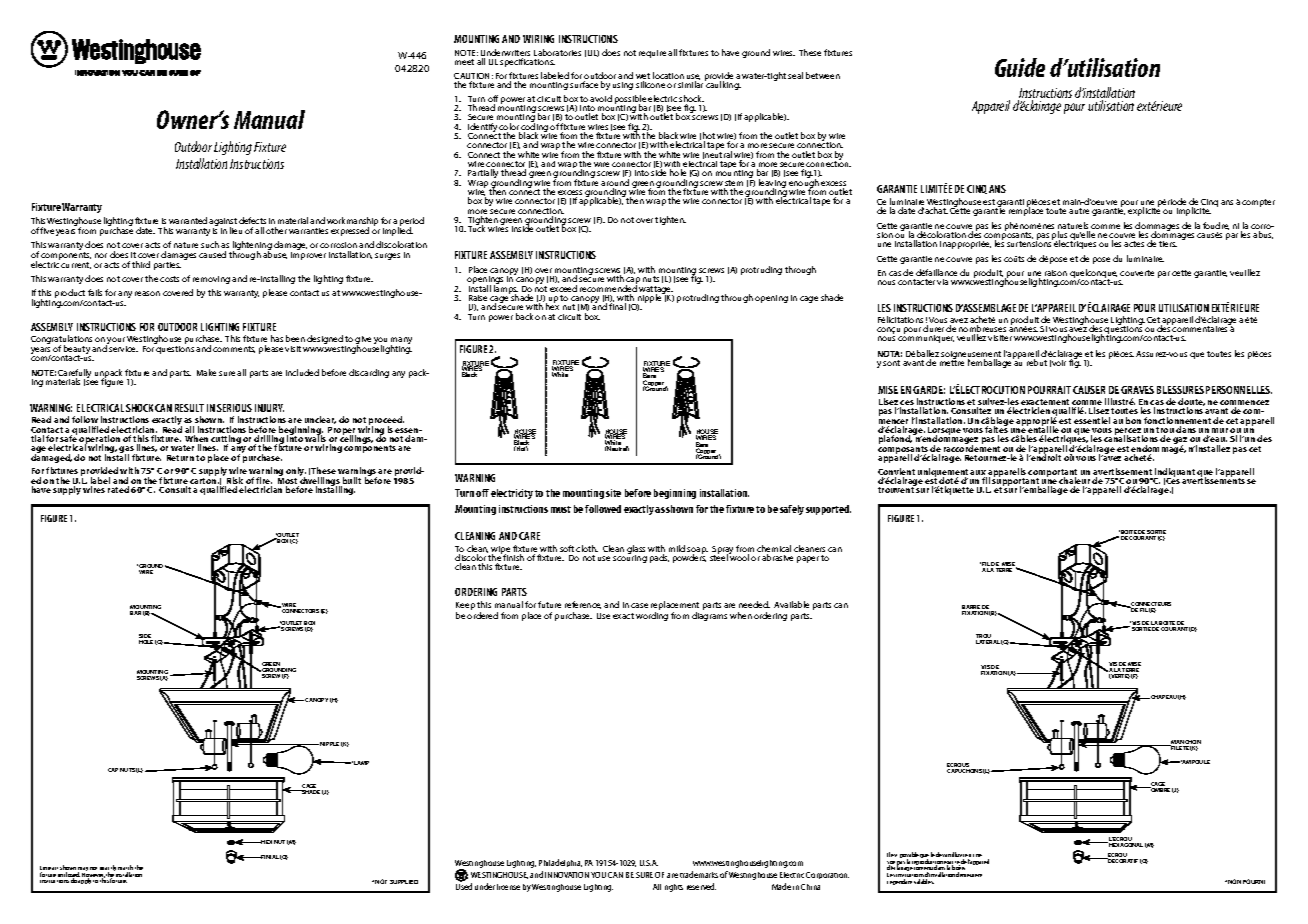 The height and width of the screenshot is (924, 1308). What do you see at coordinates (823, 75) in the screenshot?
I see `between` at bounding box center [823, 75].
